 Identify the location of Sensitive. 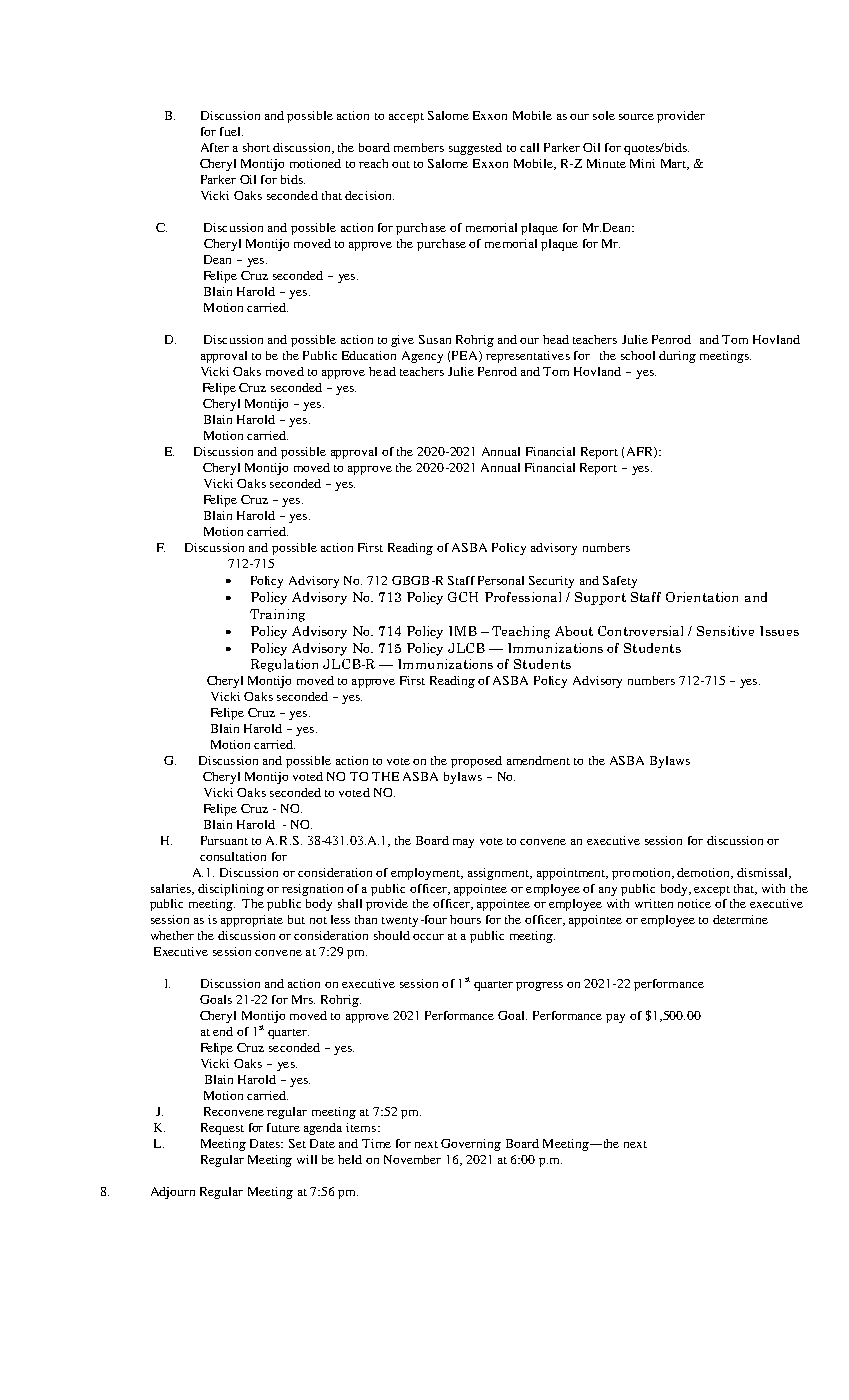
(725, 631).
